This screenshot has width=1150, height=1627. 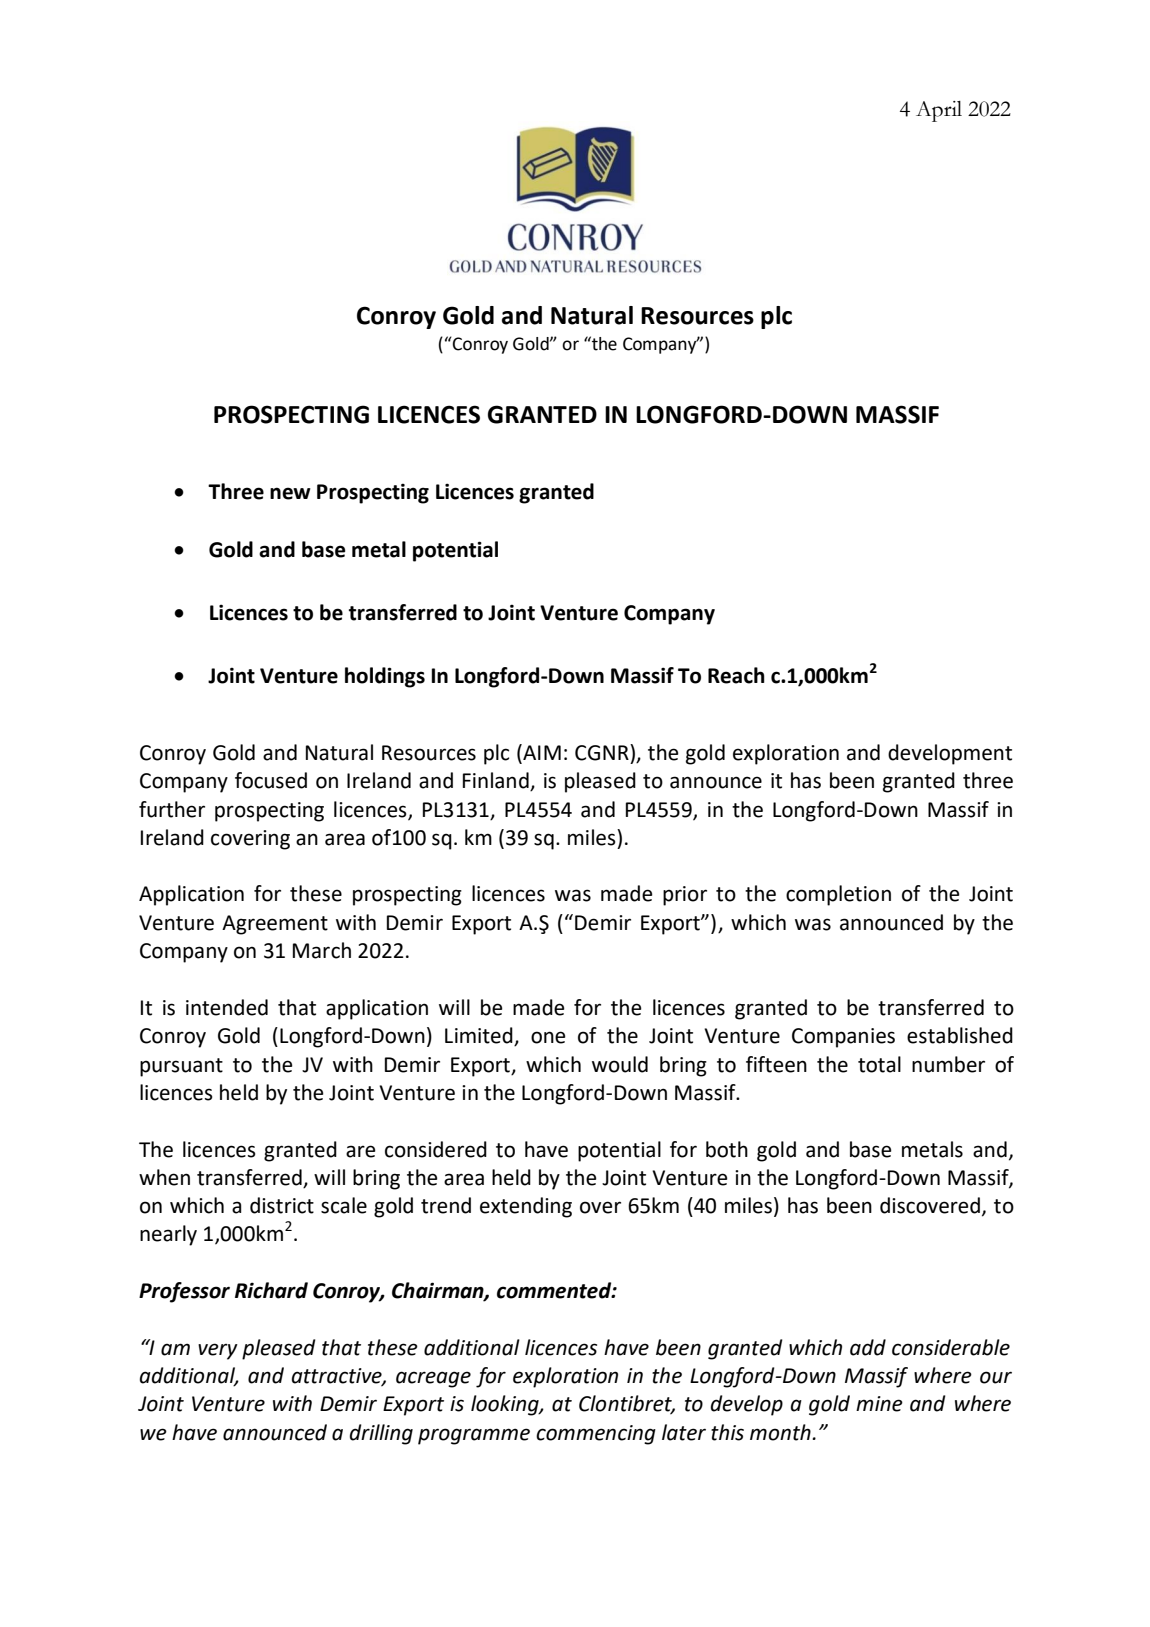 What do you see at coordinates (497, 781) in the screenshot?
I see `Finland` at bounding box center [497, 781].
